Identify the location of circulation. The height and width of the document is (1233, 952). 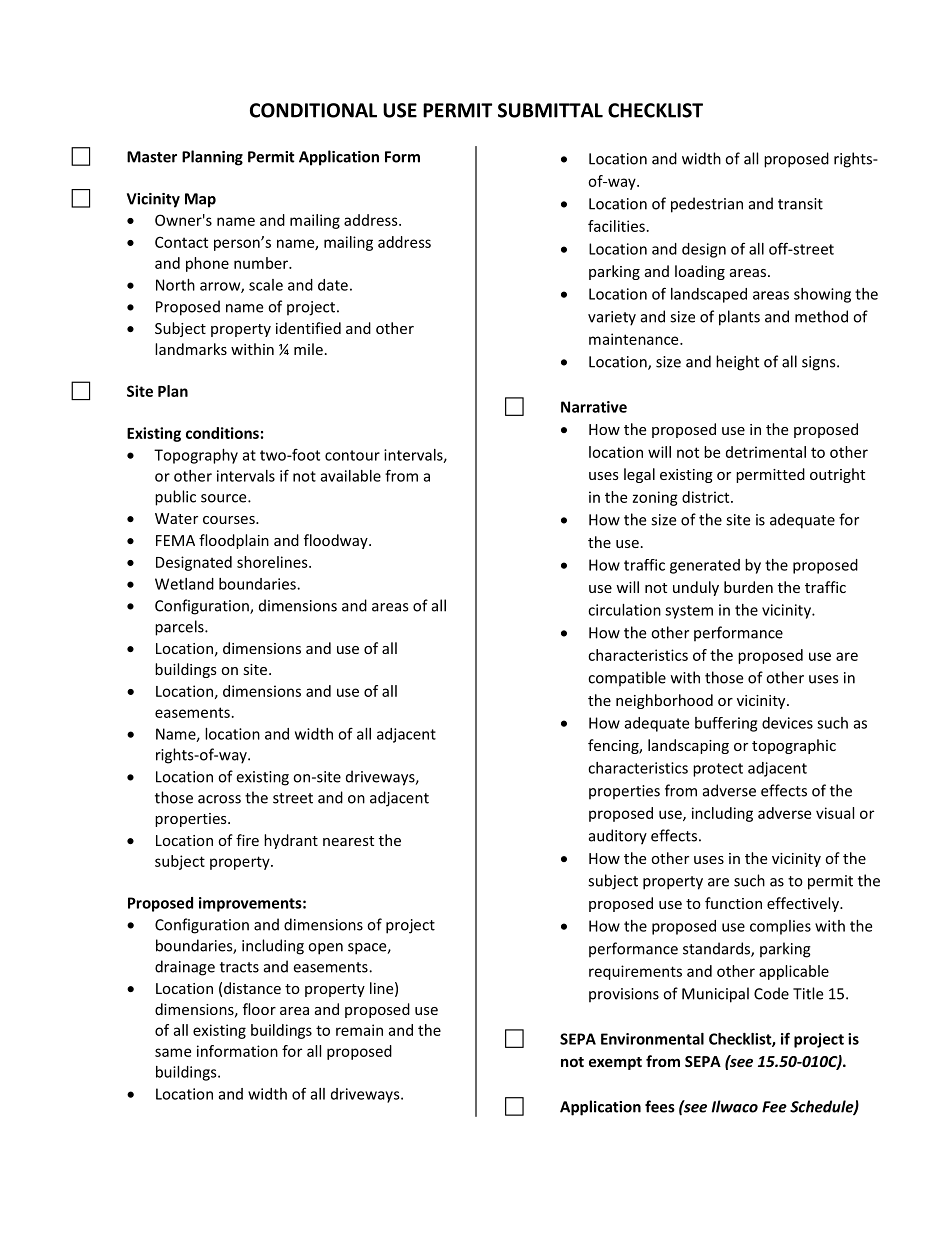
(624, 610).
